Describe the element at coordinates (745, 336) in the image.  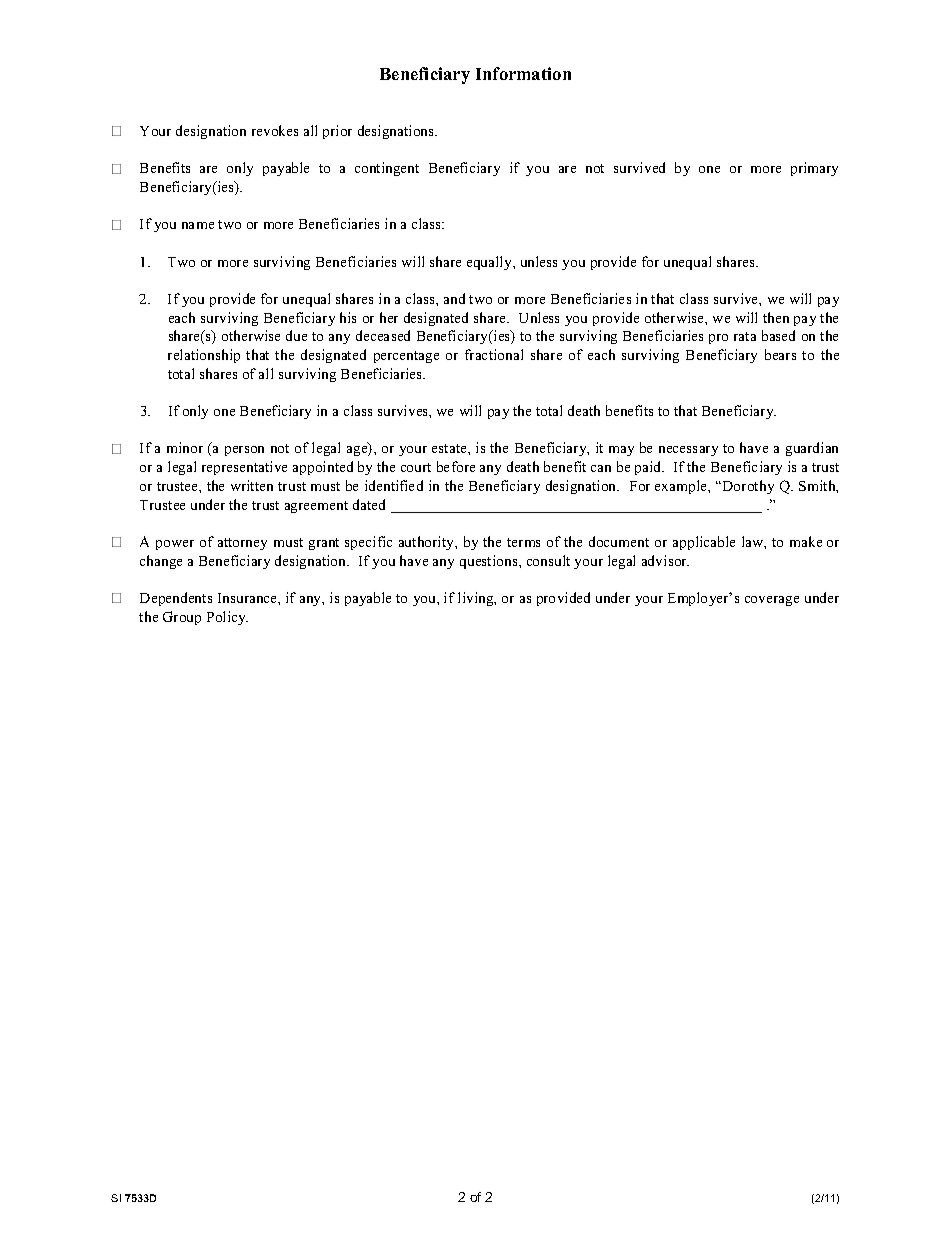
I see `rata` at that location.
